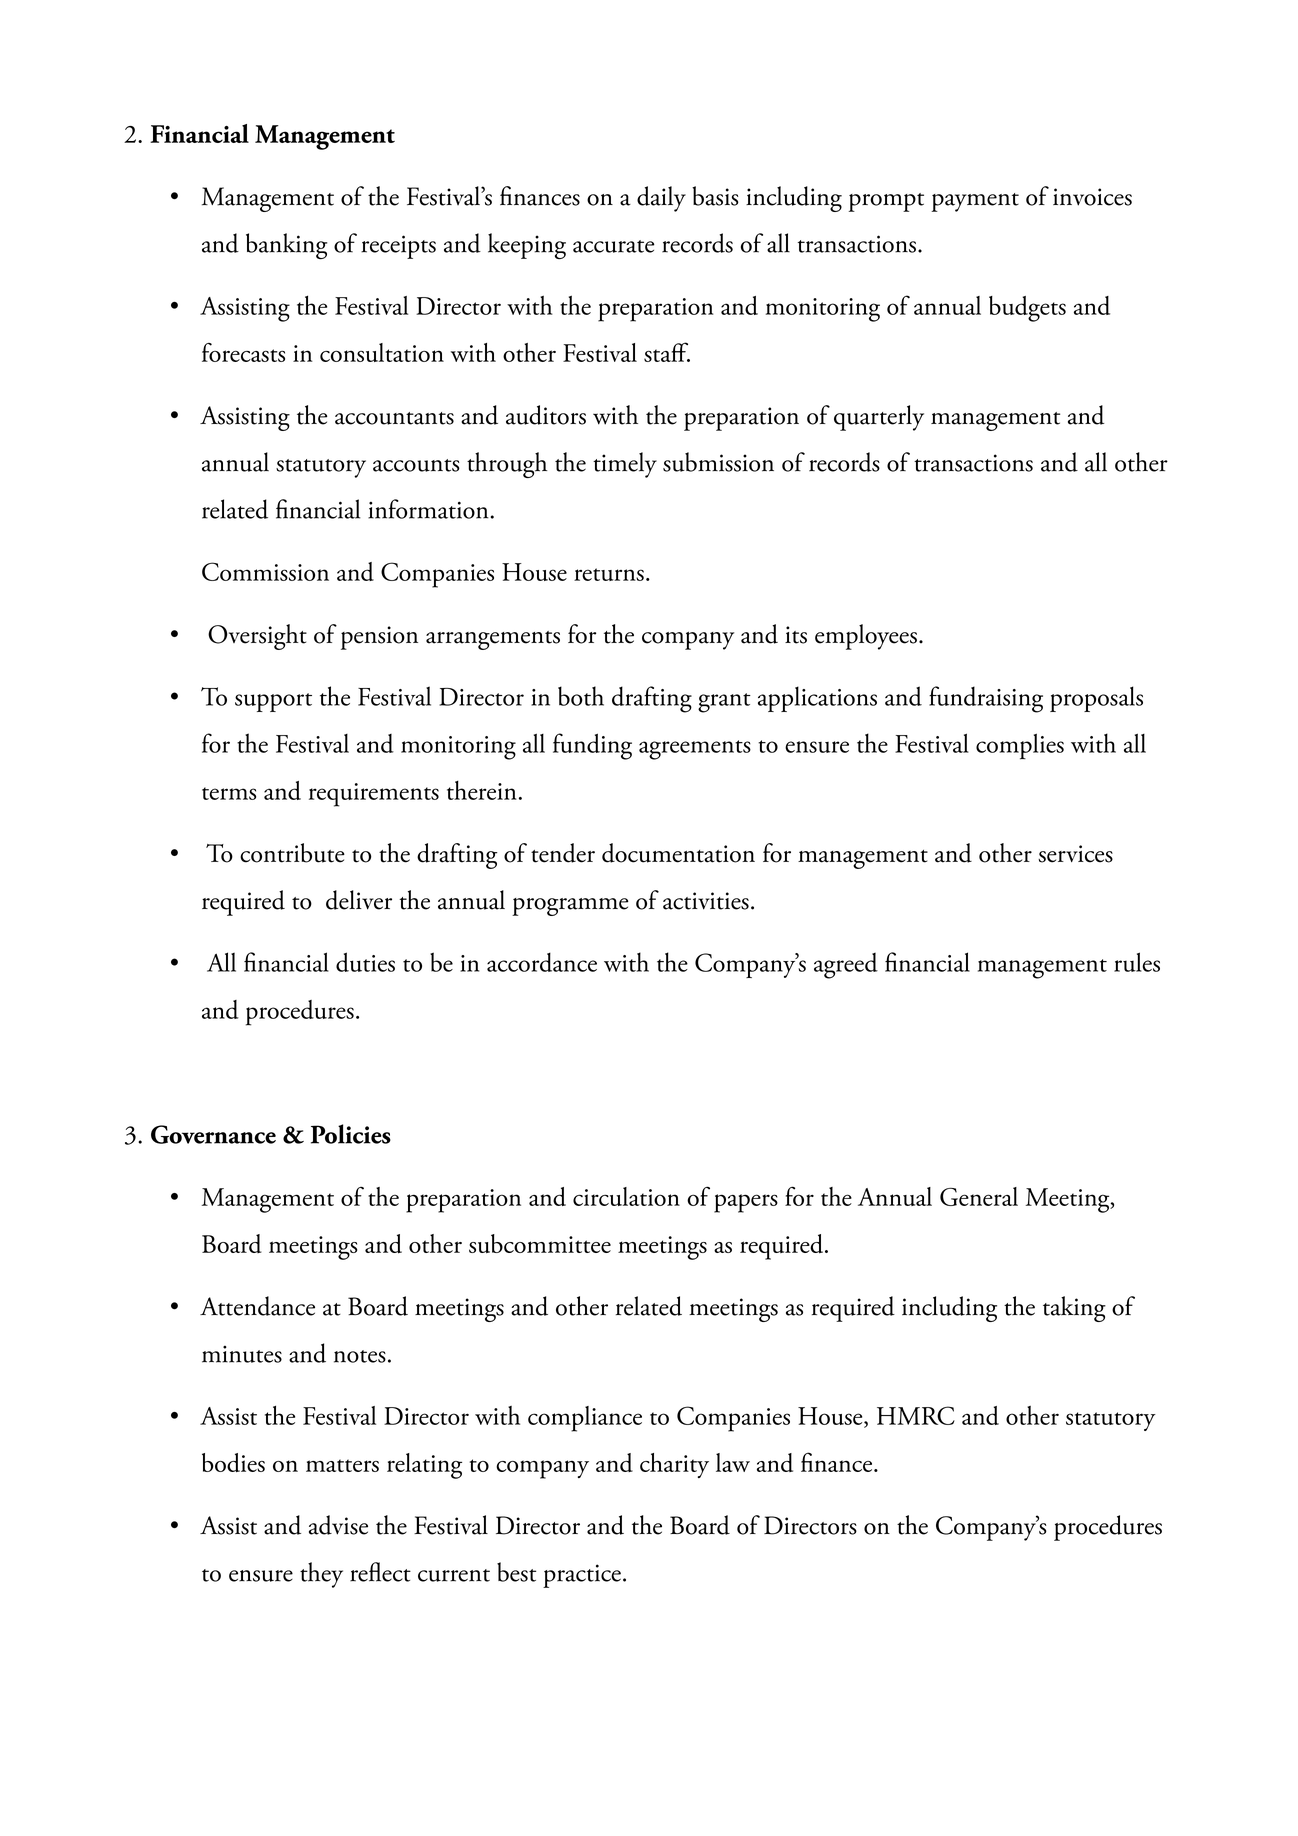  What do you see at coordinates (286, 246) in the screenshot?
I see `banking` at bounding box center [286, 246].
